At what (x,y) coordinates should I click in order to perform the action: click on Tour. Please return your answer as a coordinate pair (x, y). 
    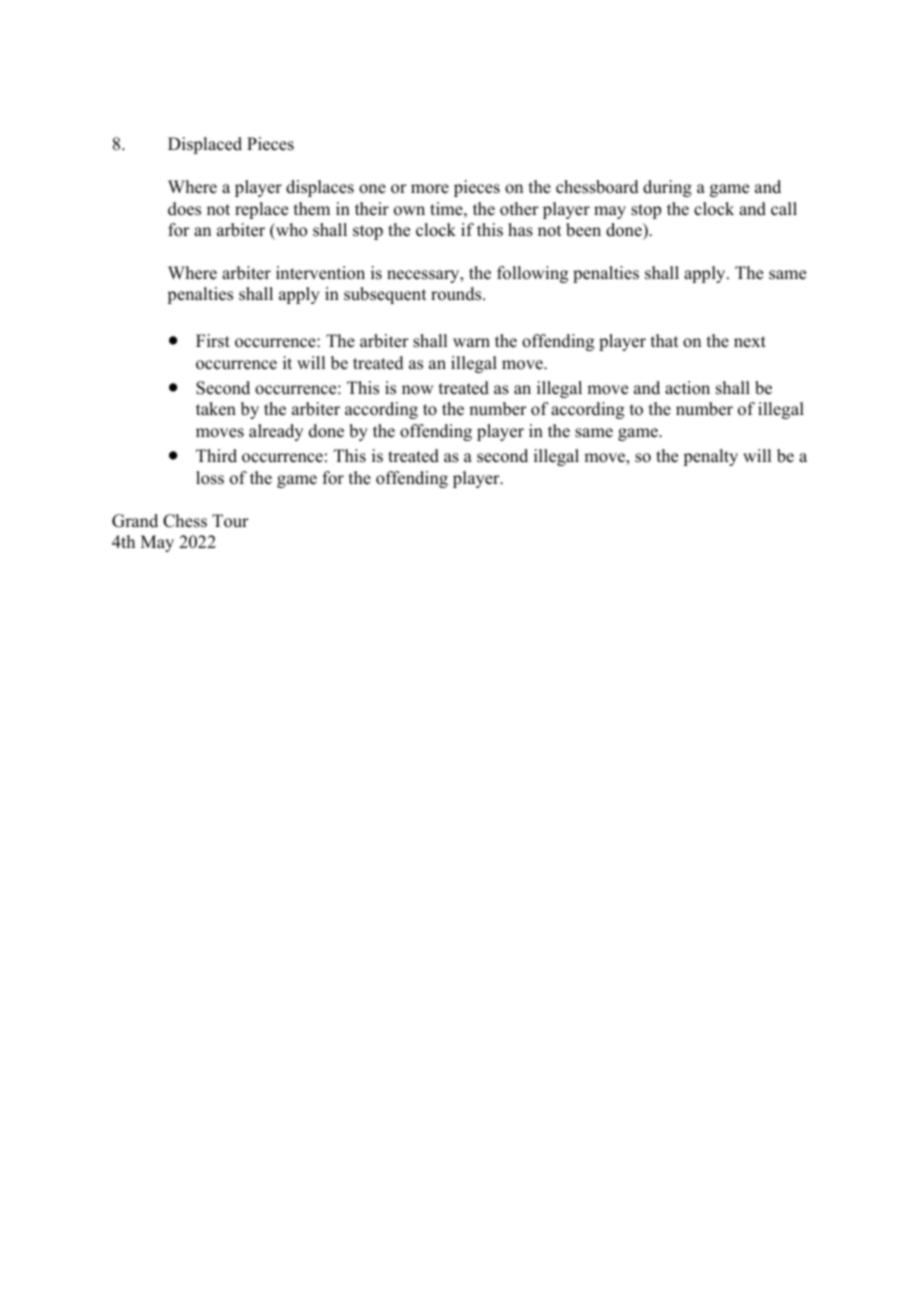
    Looking at the image, I should click on (230, 521).
